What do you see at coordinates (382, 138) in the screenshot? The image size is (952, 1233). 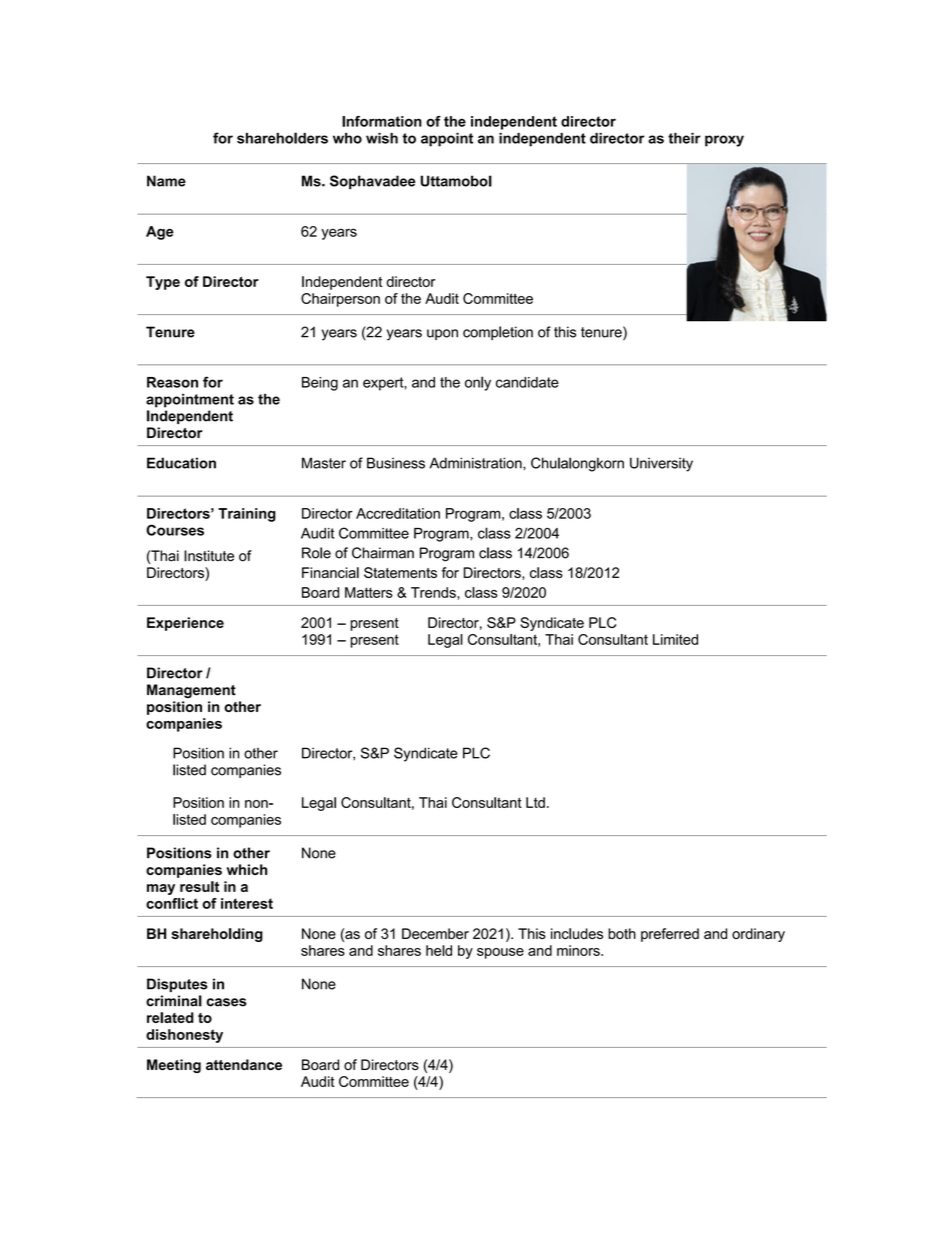 I see `wish` at bounding box center [382, 138].
